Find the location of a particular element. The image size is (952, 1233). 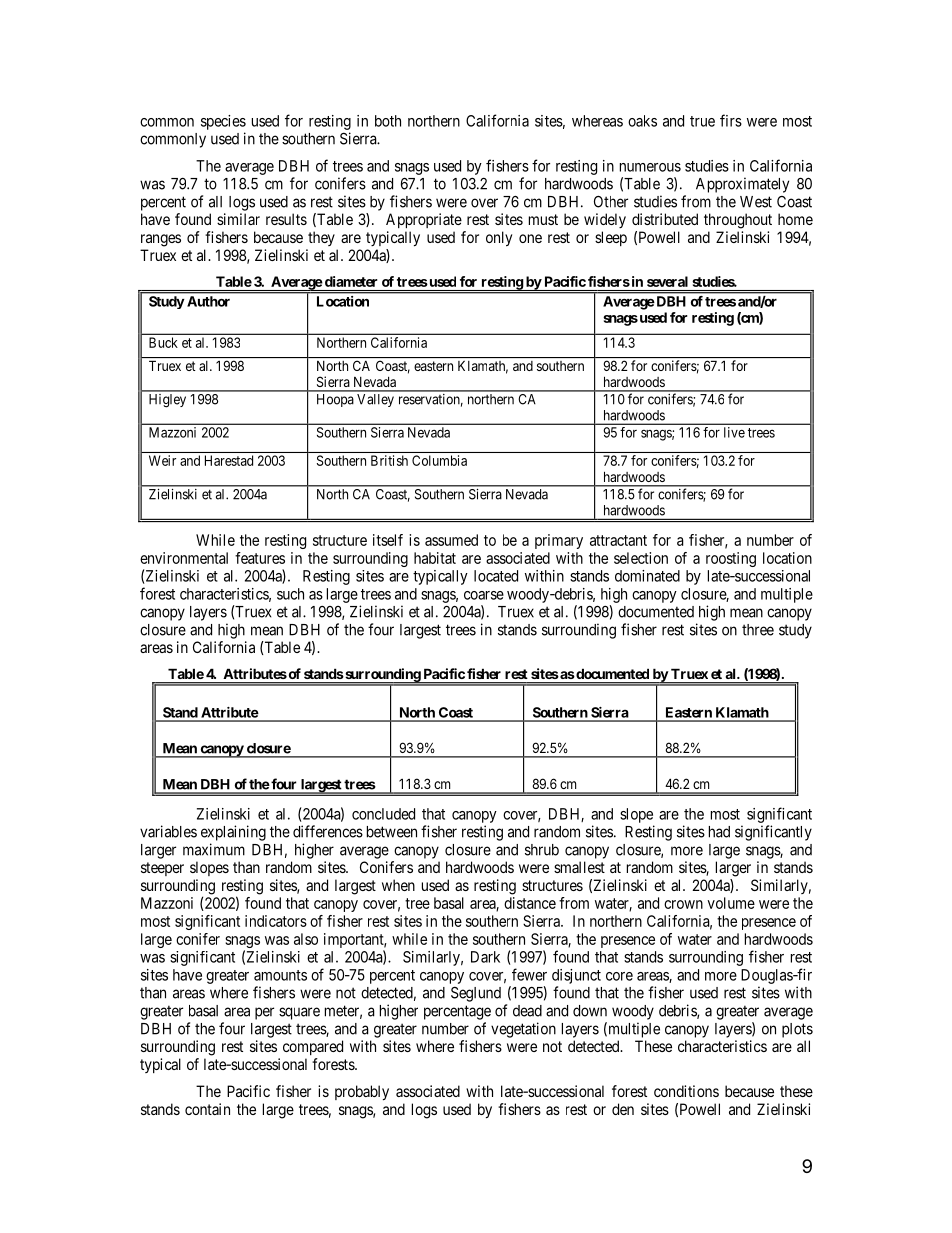

both is located at coordinates (388, 121).
